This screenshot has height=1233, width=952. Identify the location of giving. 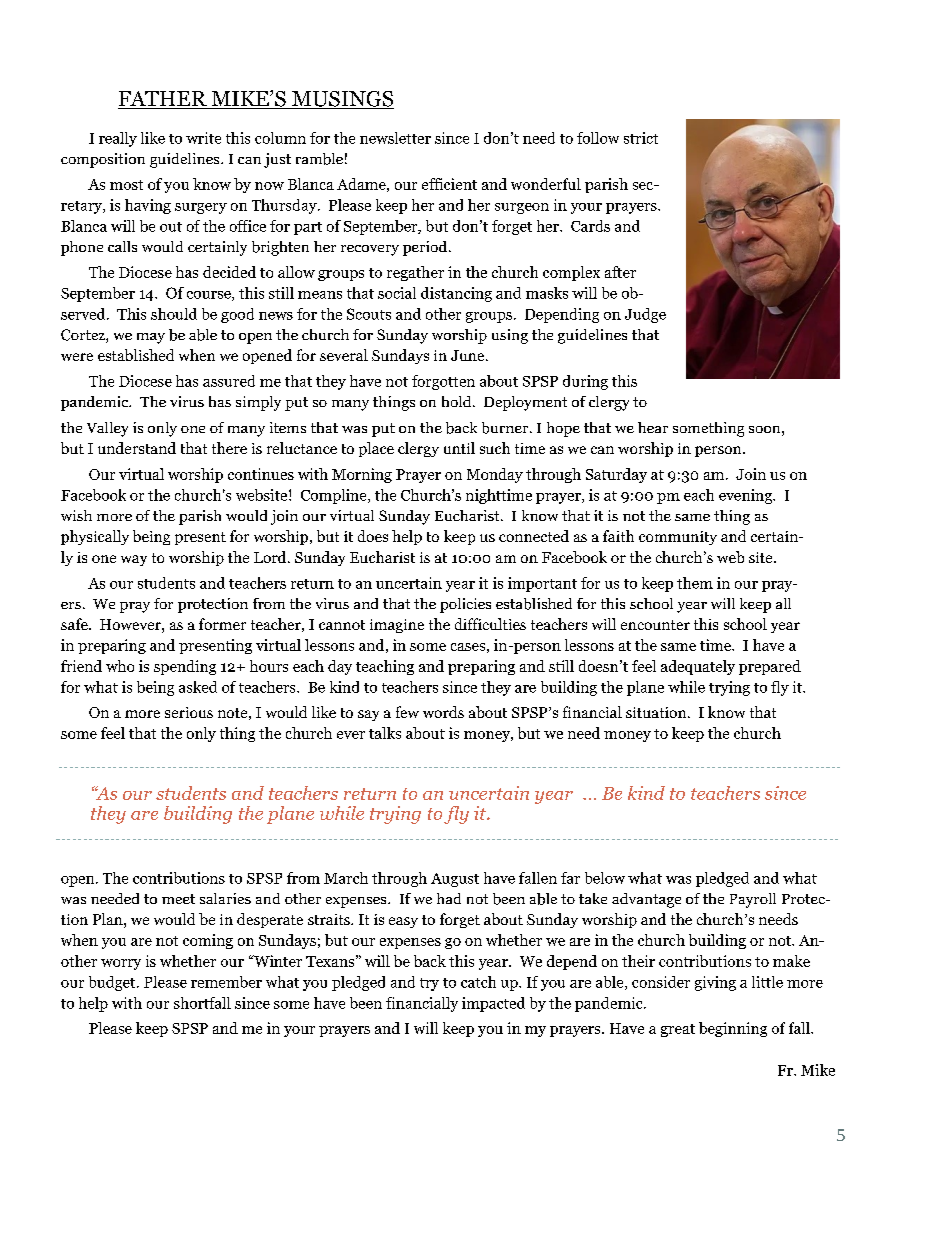
(715, 983).
